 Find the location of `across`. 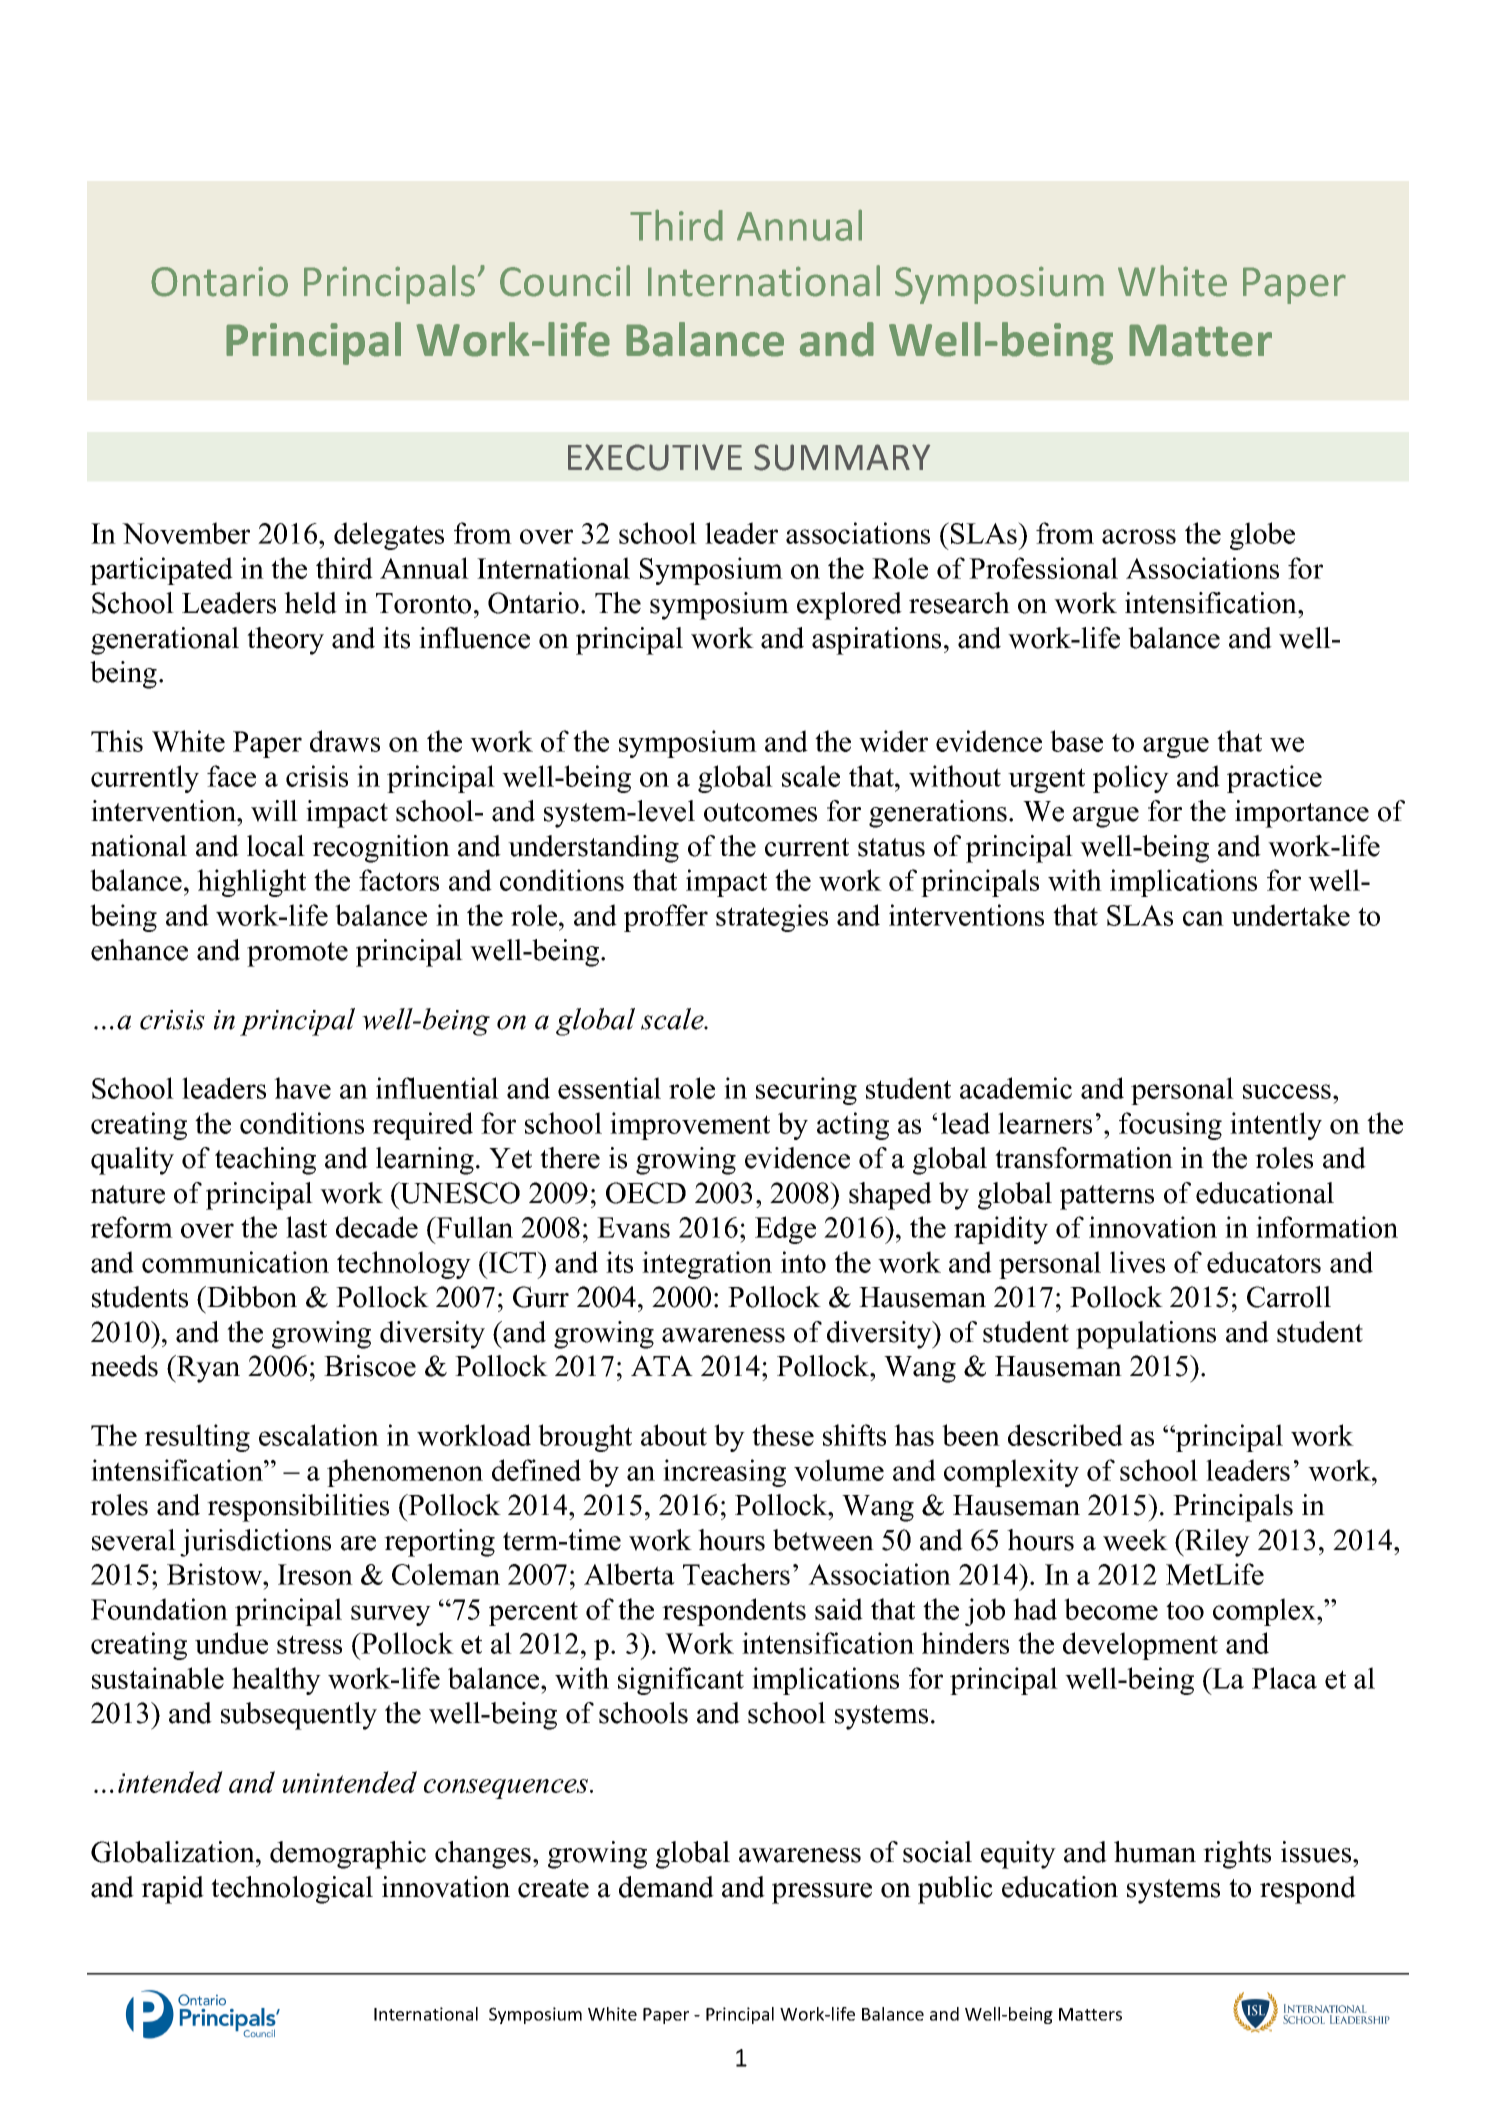

across is located at coordinates (1139, 536).
